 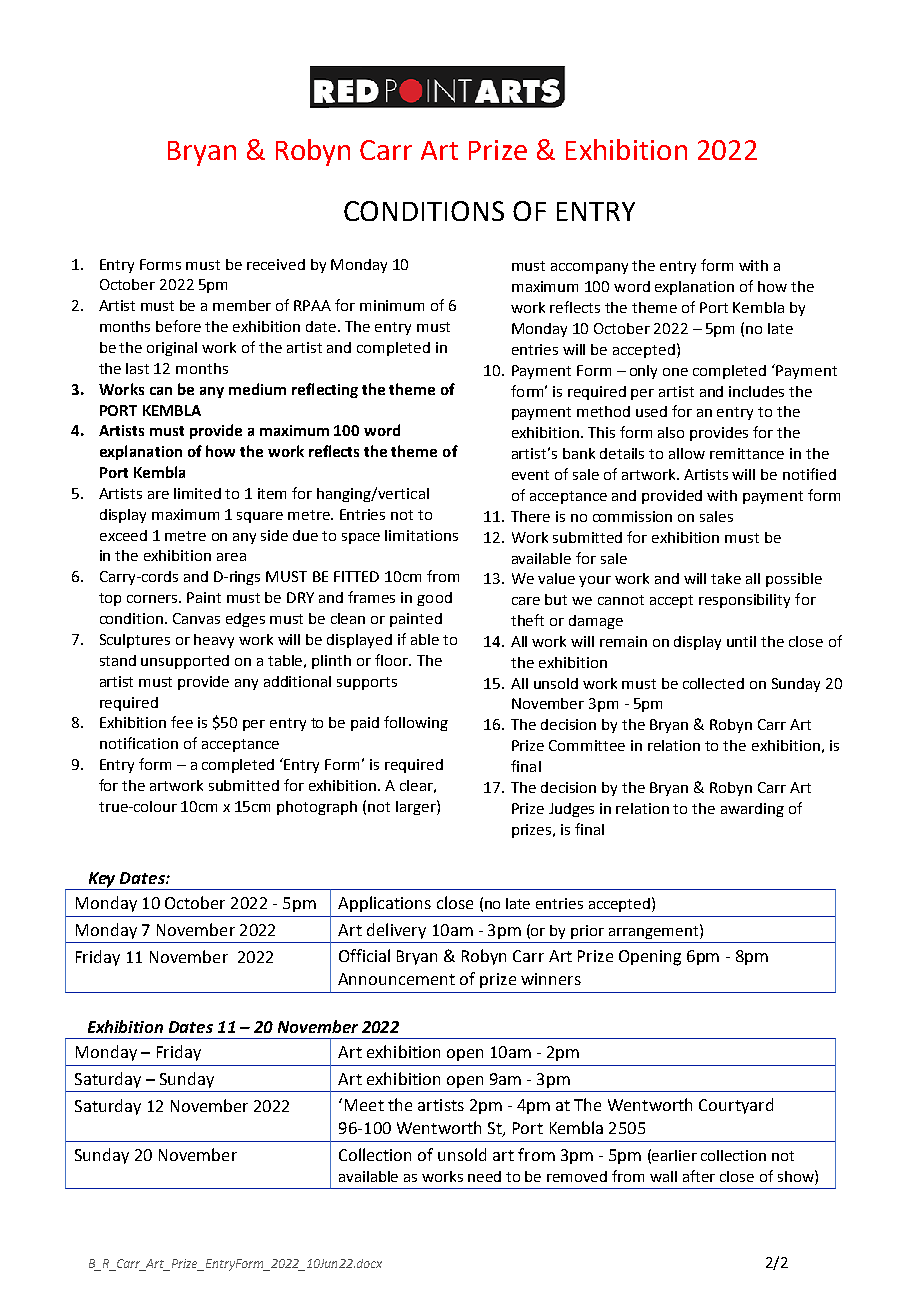 What do you see at coordinates (416, 723) in the screenshot?
I see `following` at bounding box center [416, 723].
